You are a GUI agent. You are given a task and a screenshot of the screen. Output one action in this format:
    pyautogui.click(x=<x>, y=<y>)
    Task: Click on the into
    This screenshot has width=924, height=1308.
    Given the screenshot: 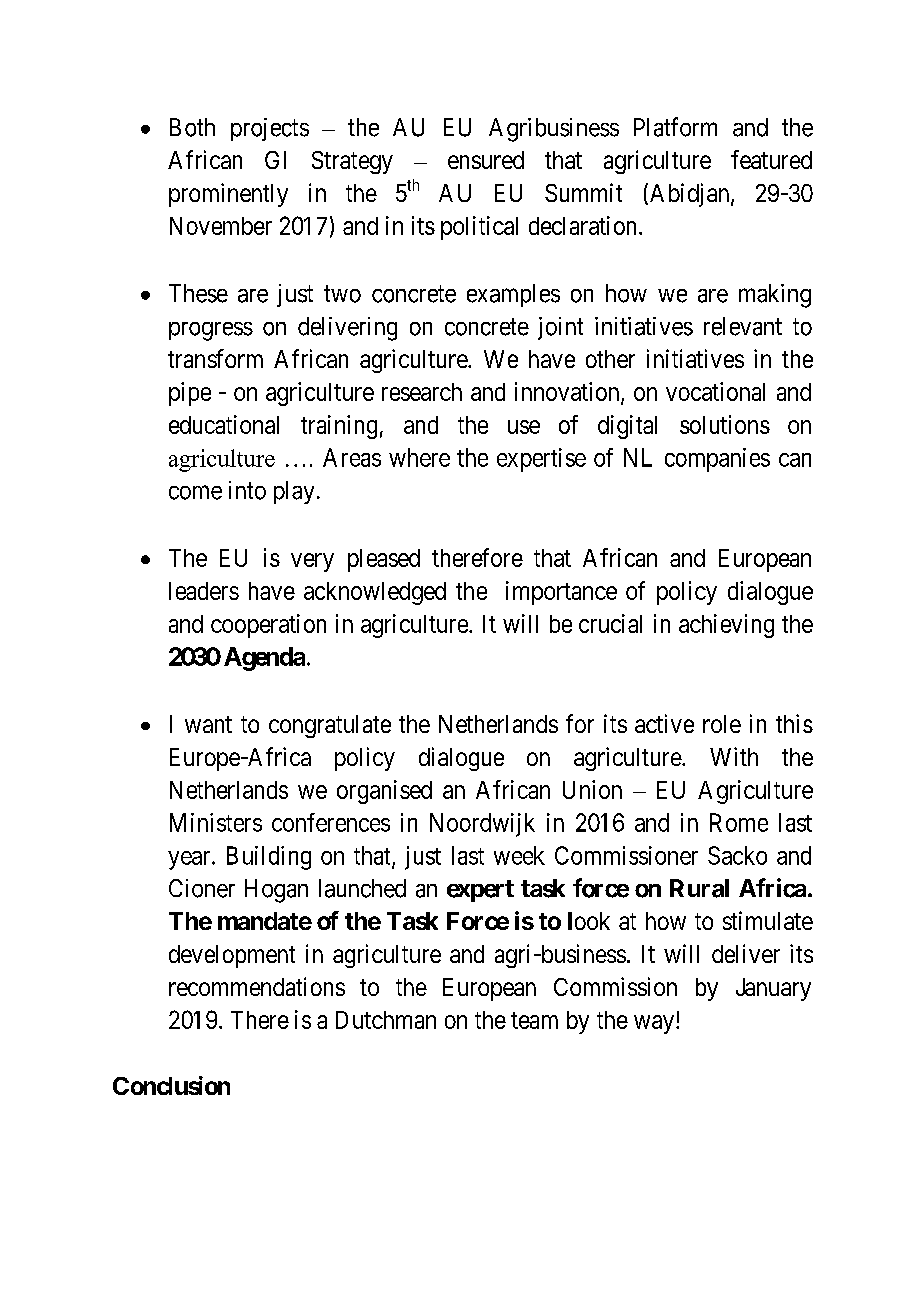 What is the action you would take?
    pyautogui.click(x=247, y=490)
